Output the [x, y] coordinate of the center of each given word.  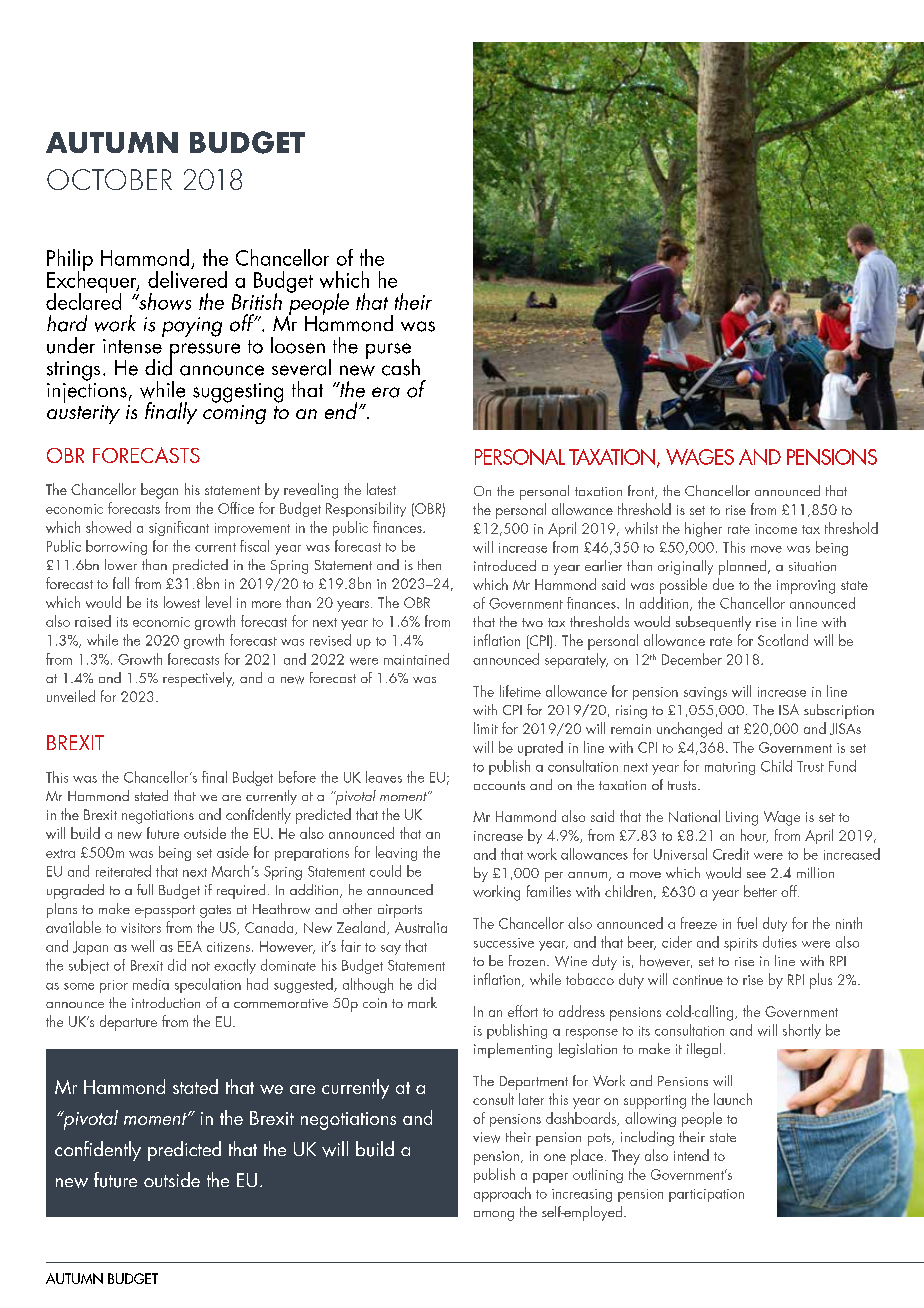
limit [486, 728]
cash [401, 367]
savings [705, 693]
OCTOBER [109, 179]
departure [128, 1023]
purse [390, 352]
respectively [198, 679]
